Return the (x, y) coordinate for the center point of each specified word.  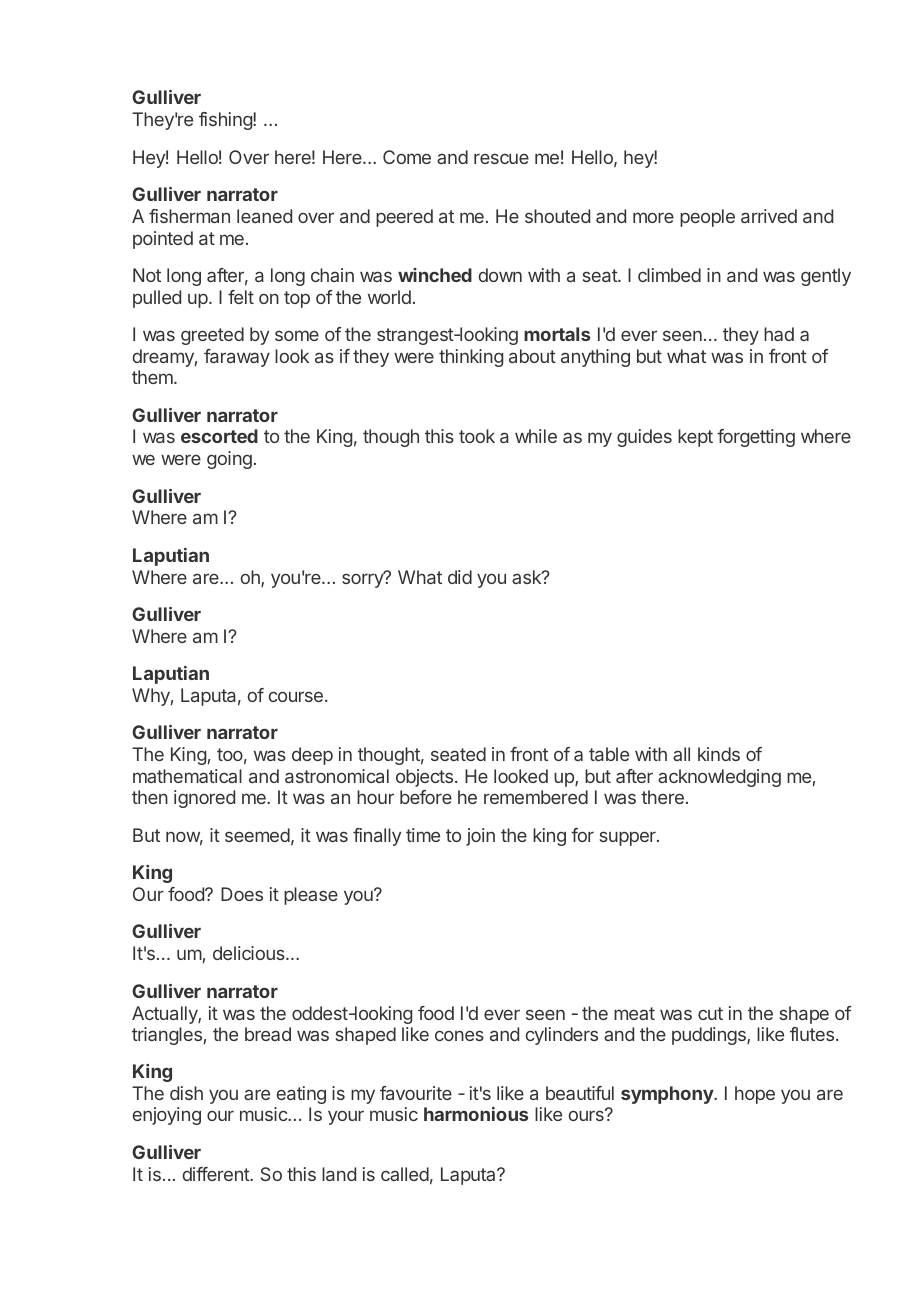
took (477, 436)
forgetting (756, 438)
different (217, 1174)
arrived (769, 216)
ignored (204, 799)
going (229, 460)
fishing (226, 121)
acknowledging (719, 778)
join (480, 837)
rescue (501, 158)
